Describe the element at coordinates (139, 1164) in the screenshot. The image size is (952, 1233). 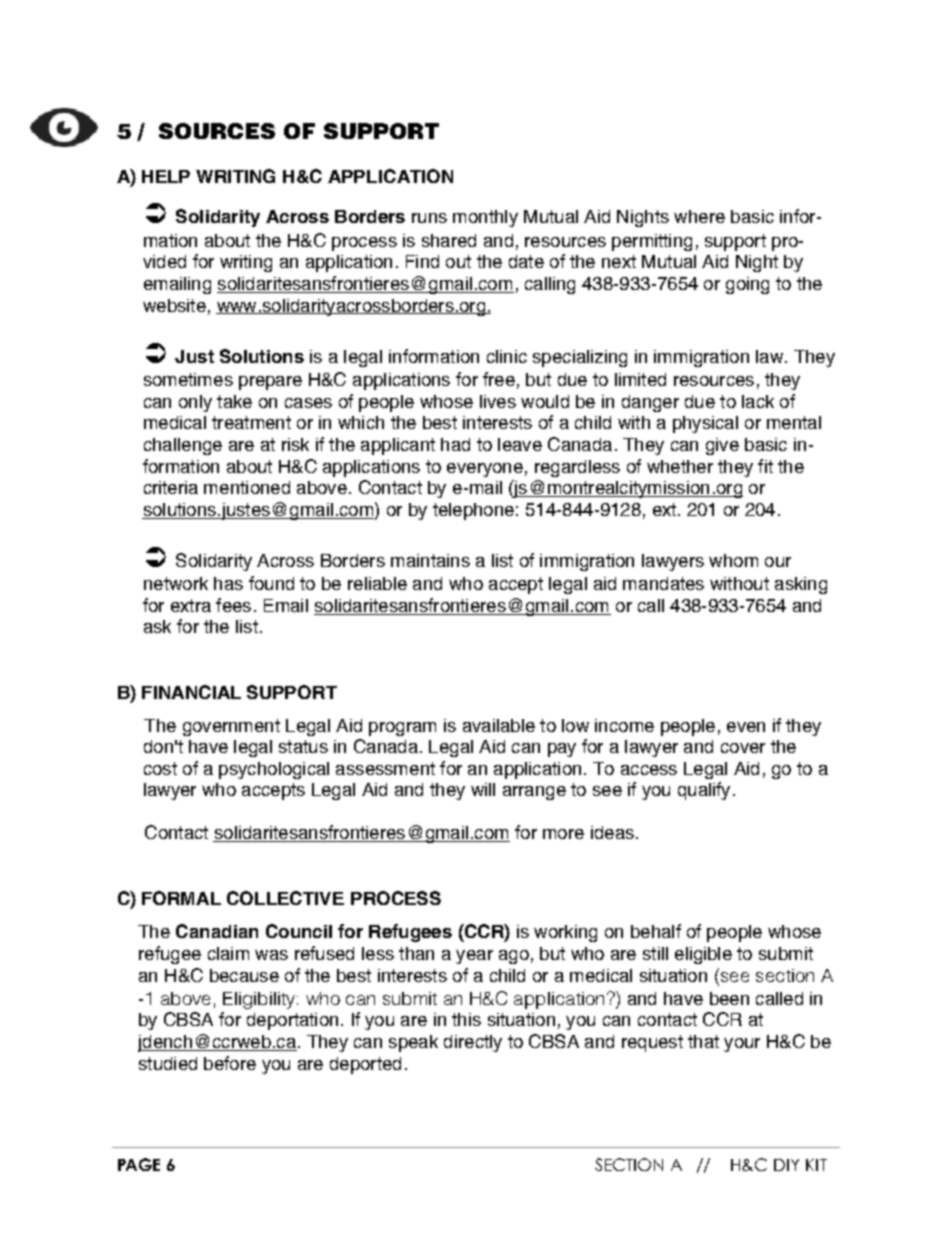
I see `PAGE` at that location.
